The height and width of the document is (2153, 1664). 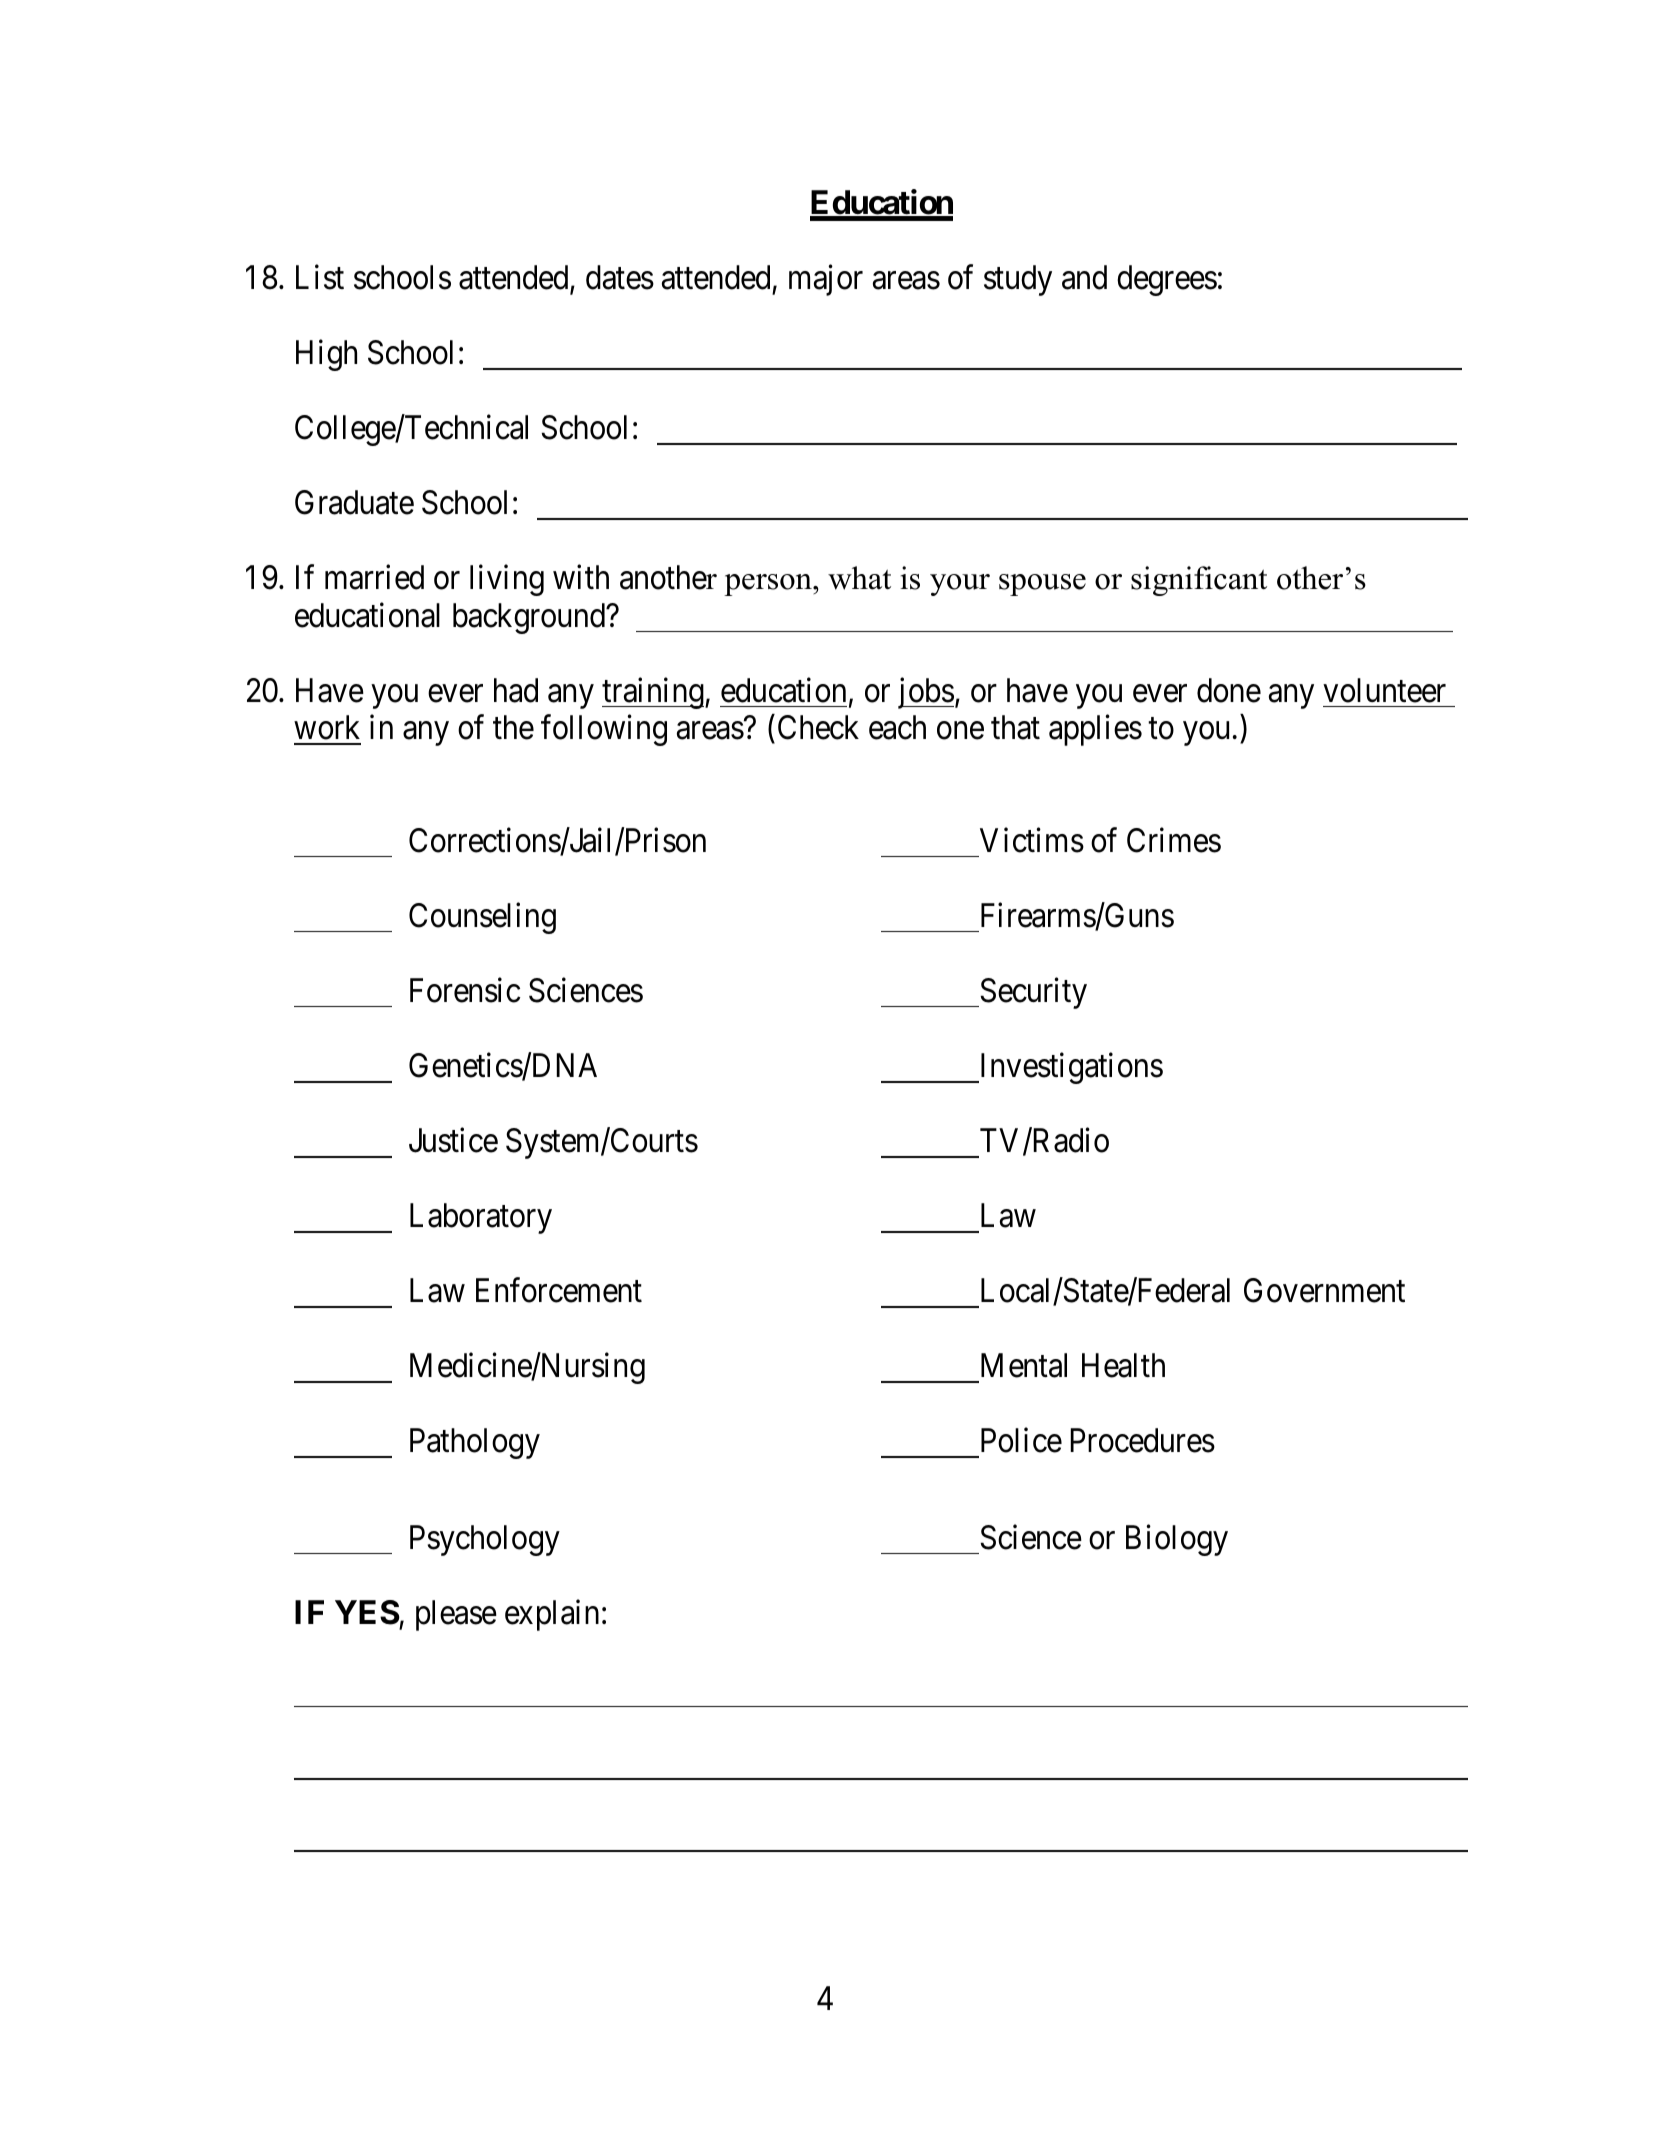 What do you see at coordinates (481, 1218) in the document?
I see `Laboratory` at bounding box center [481, 1218].
